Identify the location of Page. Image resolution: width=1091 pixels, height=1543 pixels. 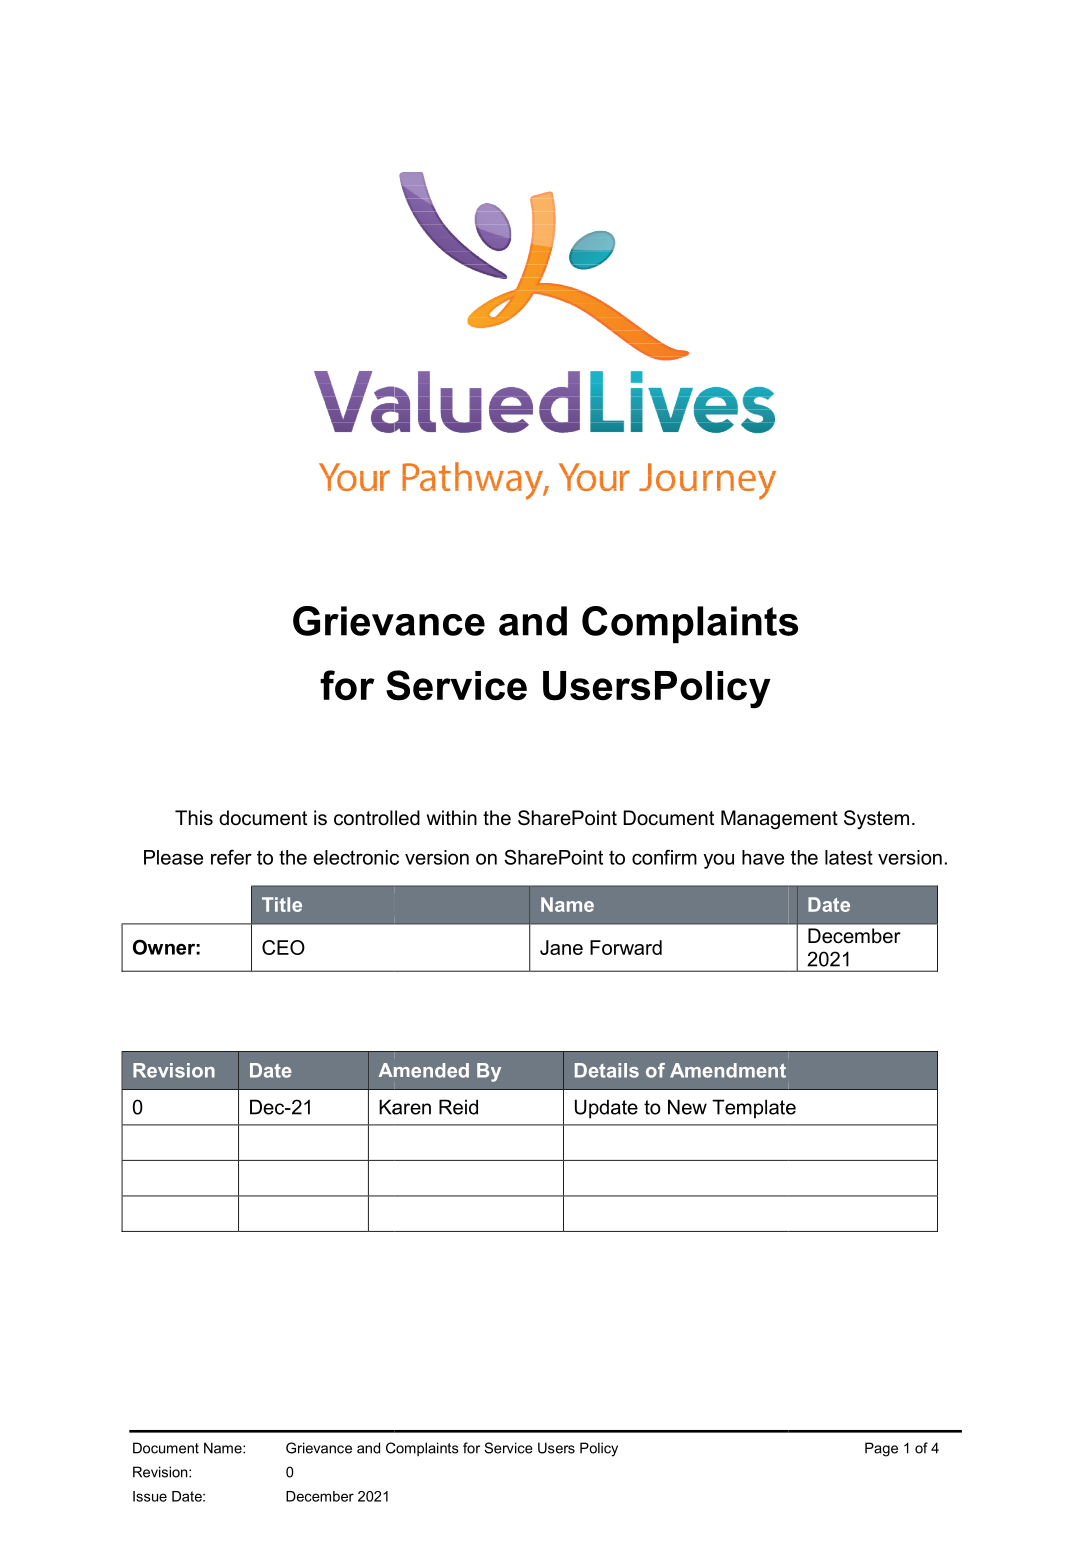
(881, 1449).
